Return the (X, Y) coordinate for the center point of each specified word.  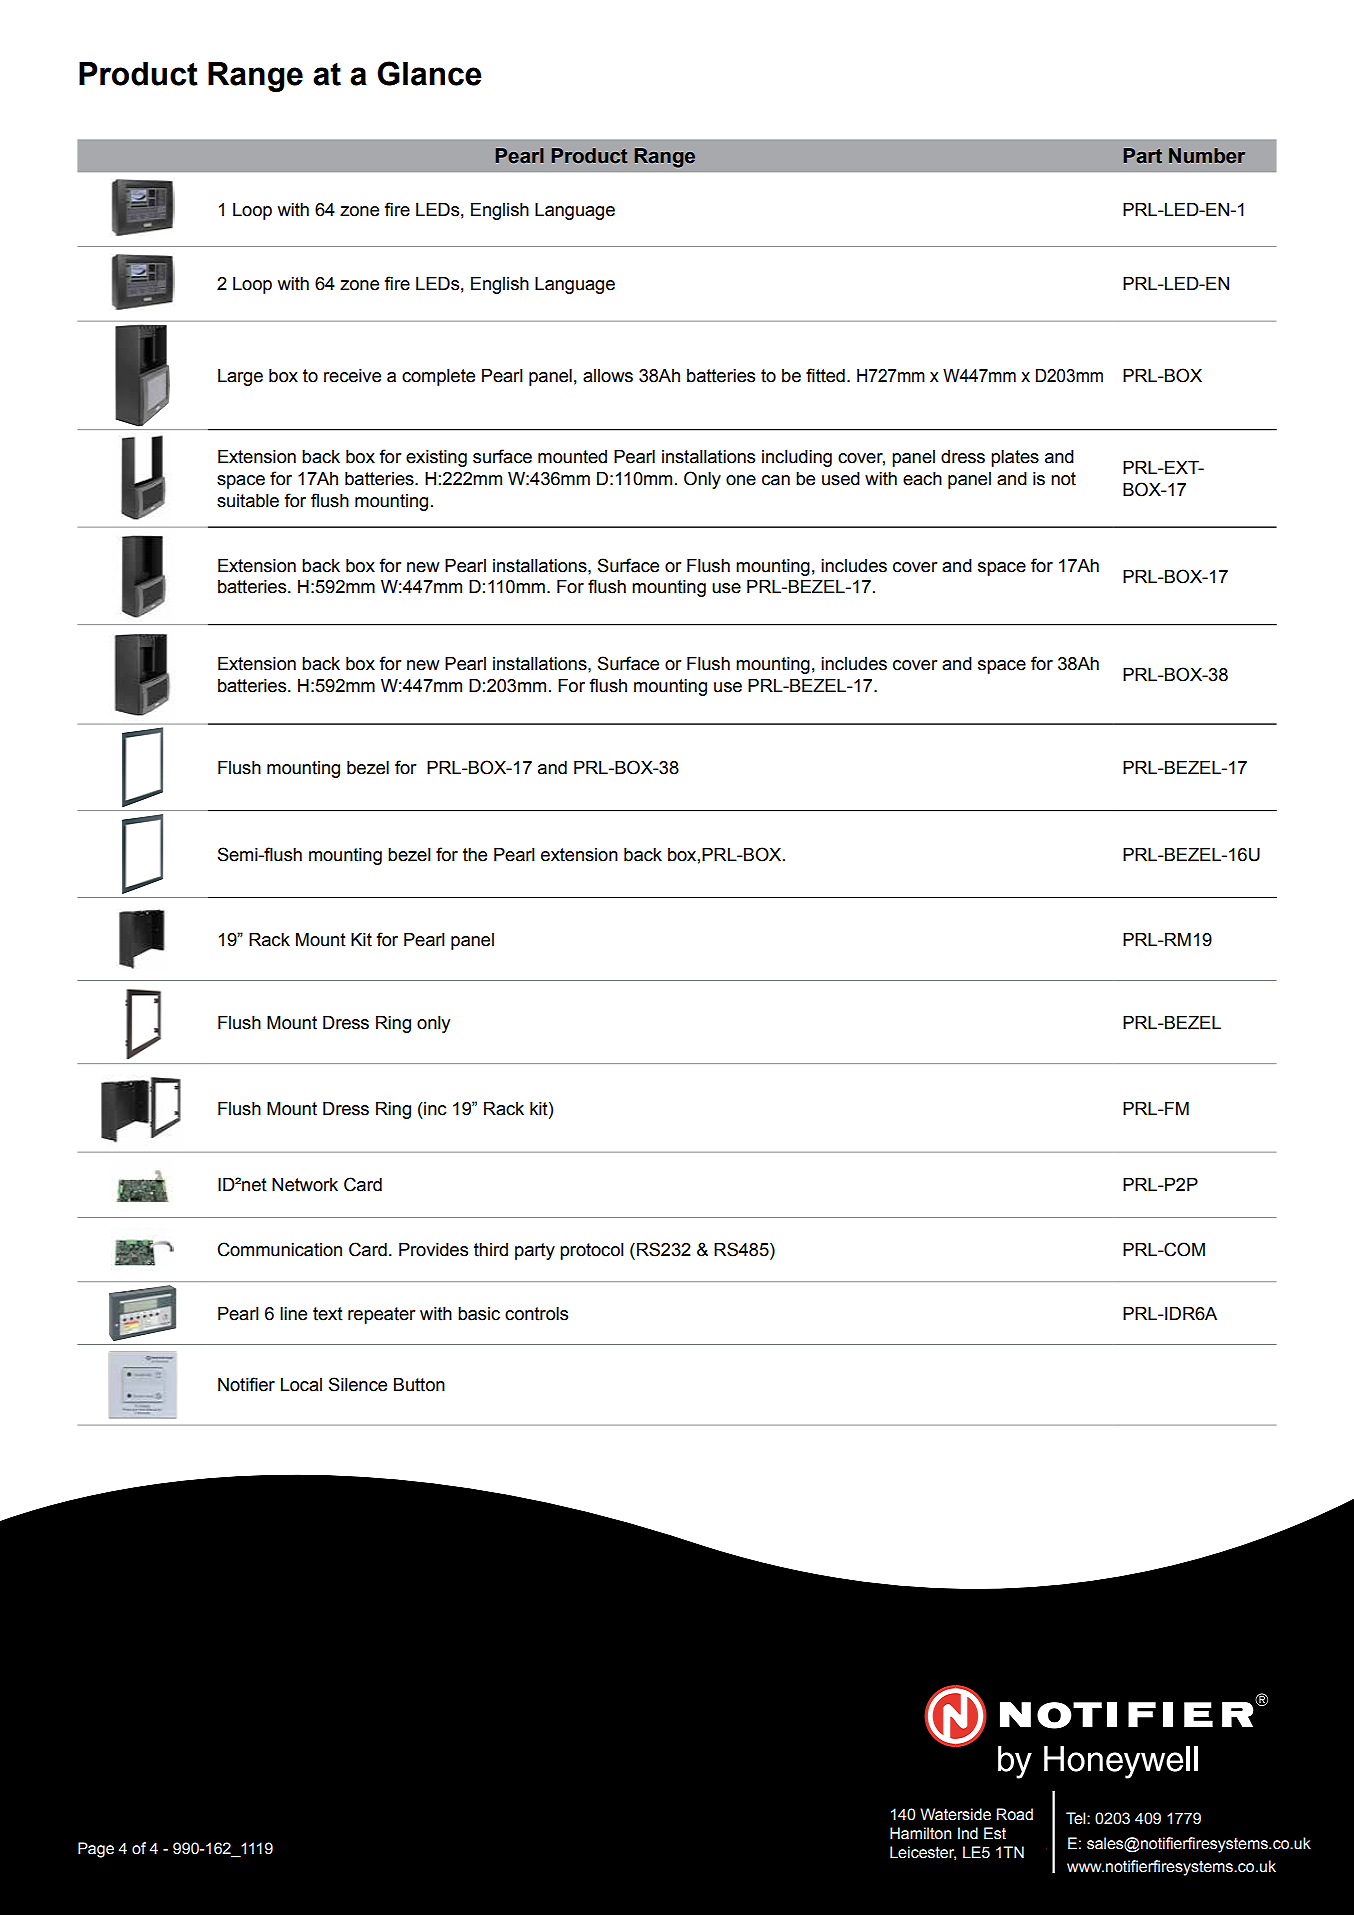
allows (608, 376)
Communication (279, 1249)
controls (536, 1314)
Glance (429, 73)
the (475, 855)
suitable (248, 501)
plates (1015, 458)
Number (1207, 156)
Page (96, 1850)
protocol (592, 1251)
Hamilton (921, 1833)
